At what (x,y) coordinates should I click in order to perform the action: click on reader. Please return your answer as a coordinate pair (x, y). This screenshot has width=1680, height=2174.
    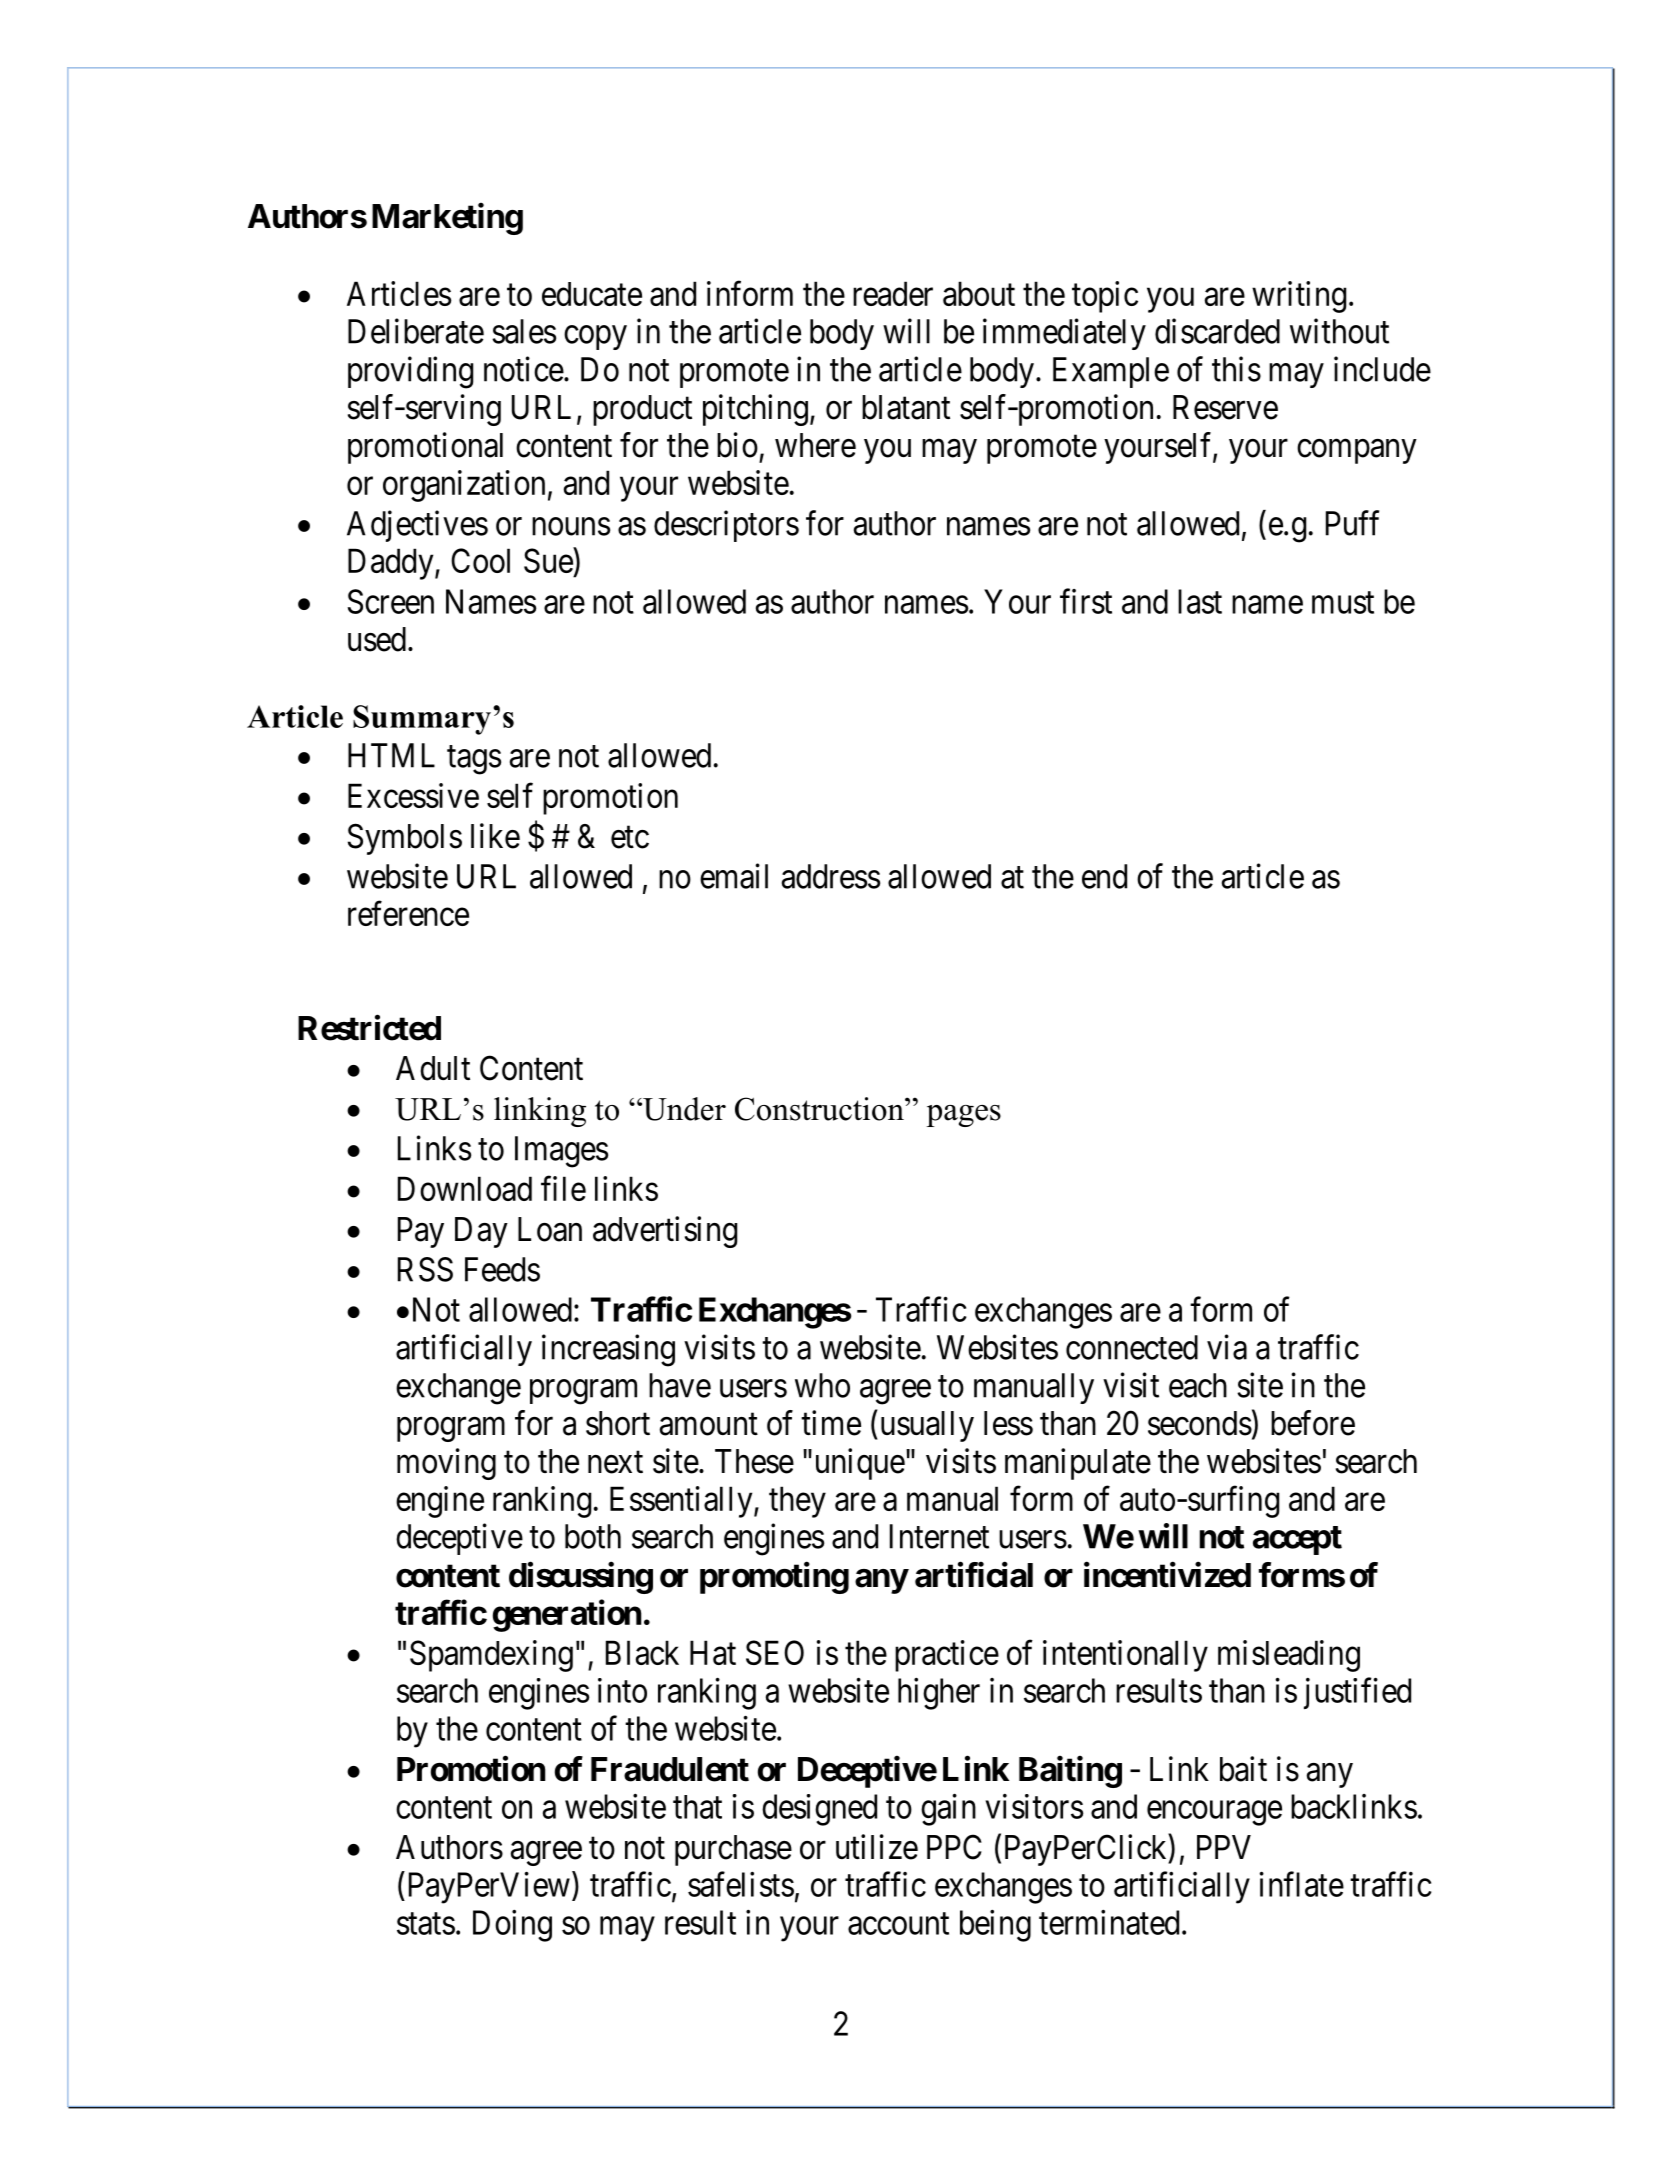
    Looking at the image, I should click on (893, 293).
